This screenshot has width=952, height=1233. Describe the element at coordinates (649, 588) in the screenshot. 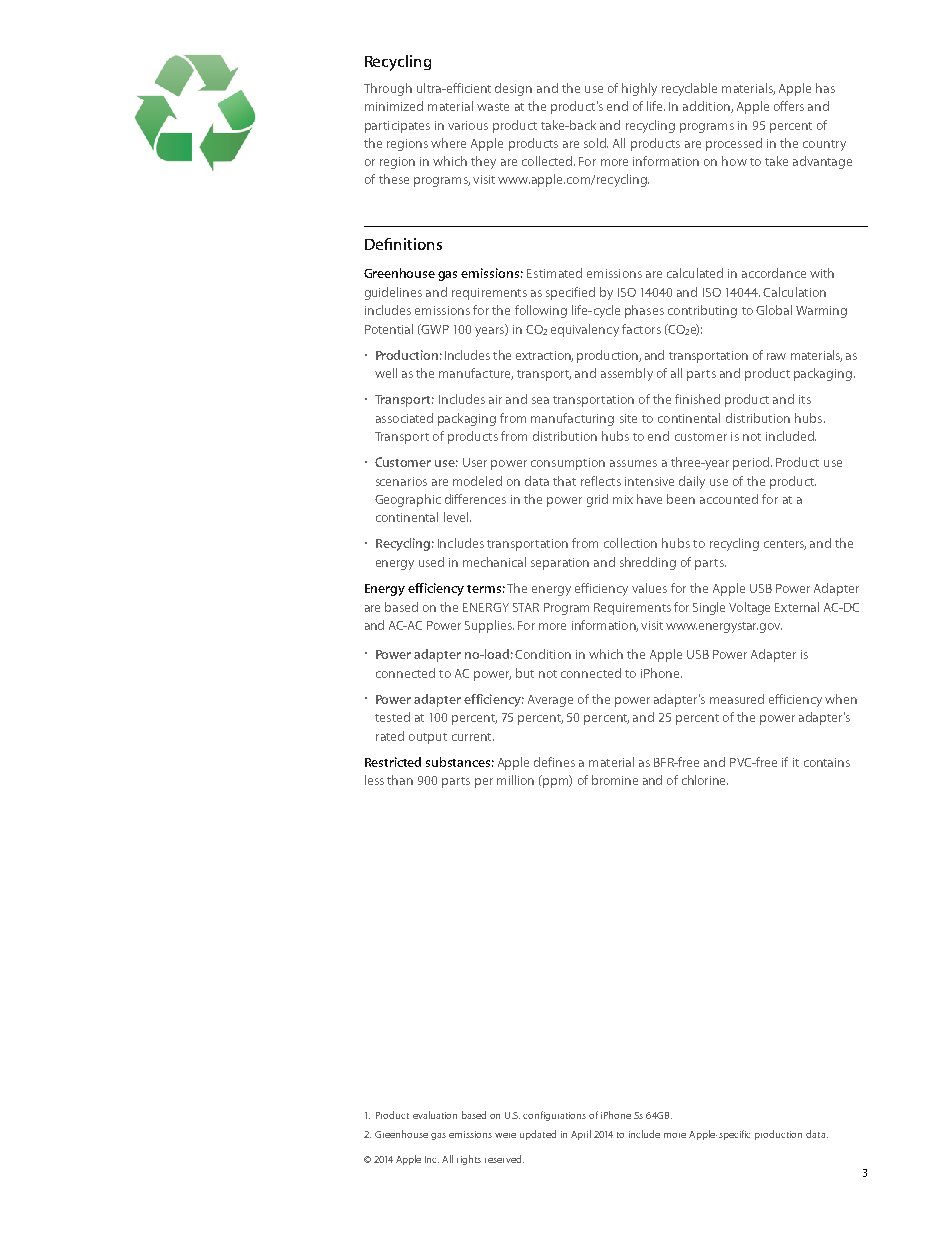

I see `values` at that location.
